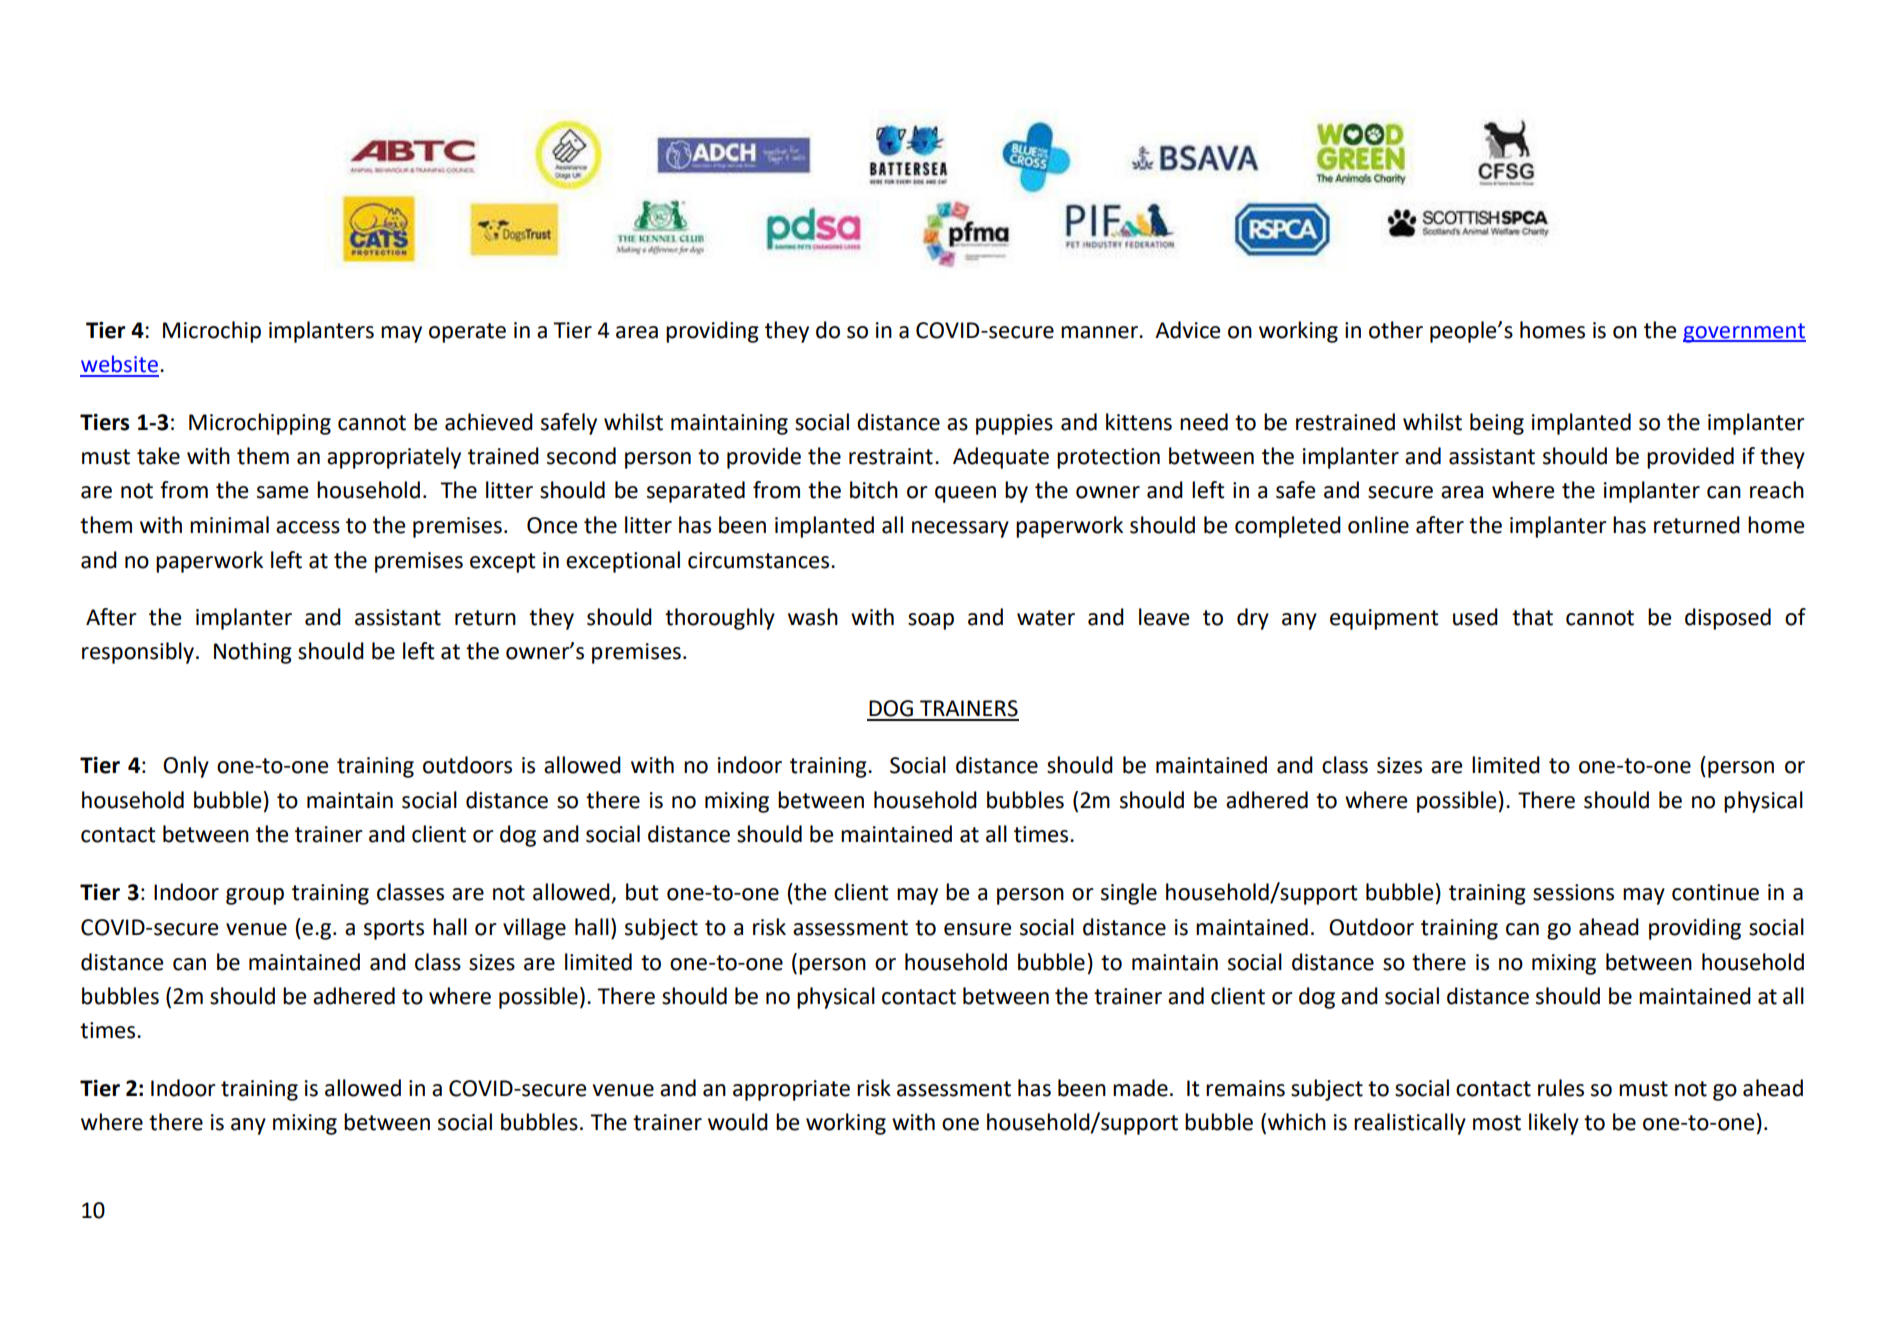 The image size is (1886, 1333). Describe the element at coordinates (1532, 617) in the page. I see `that` at that location.
